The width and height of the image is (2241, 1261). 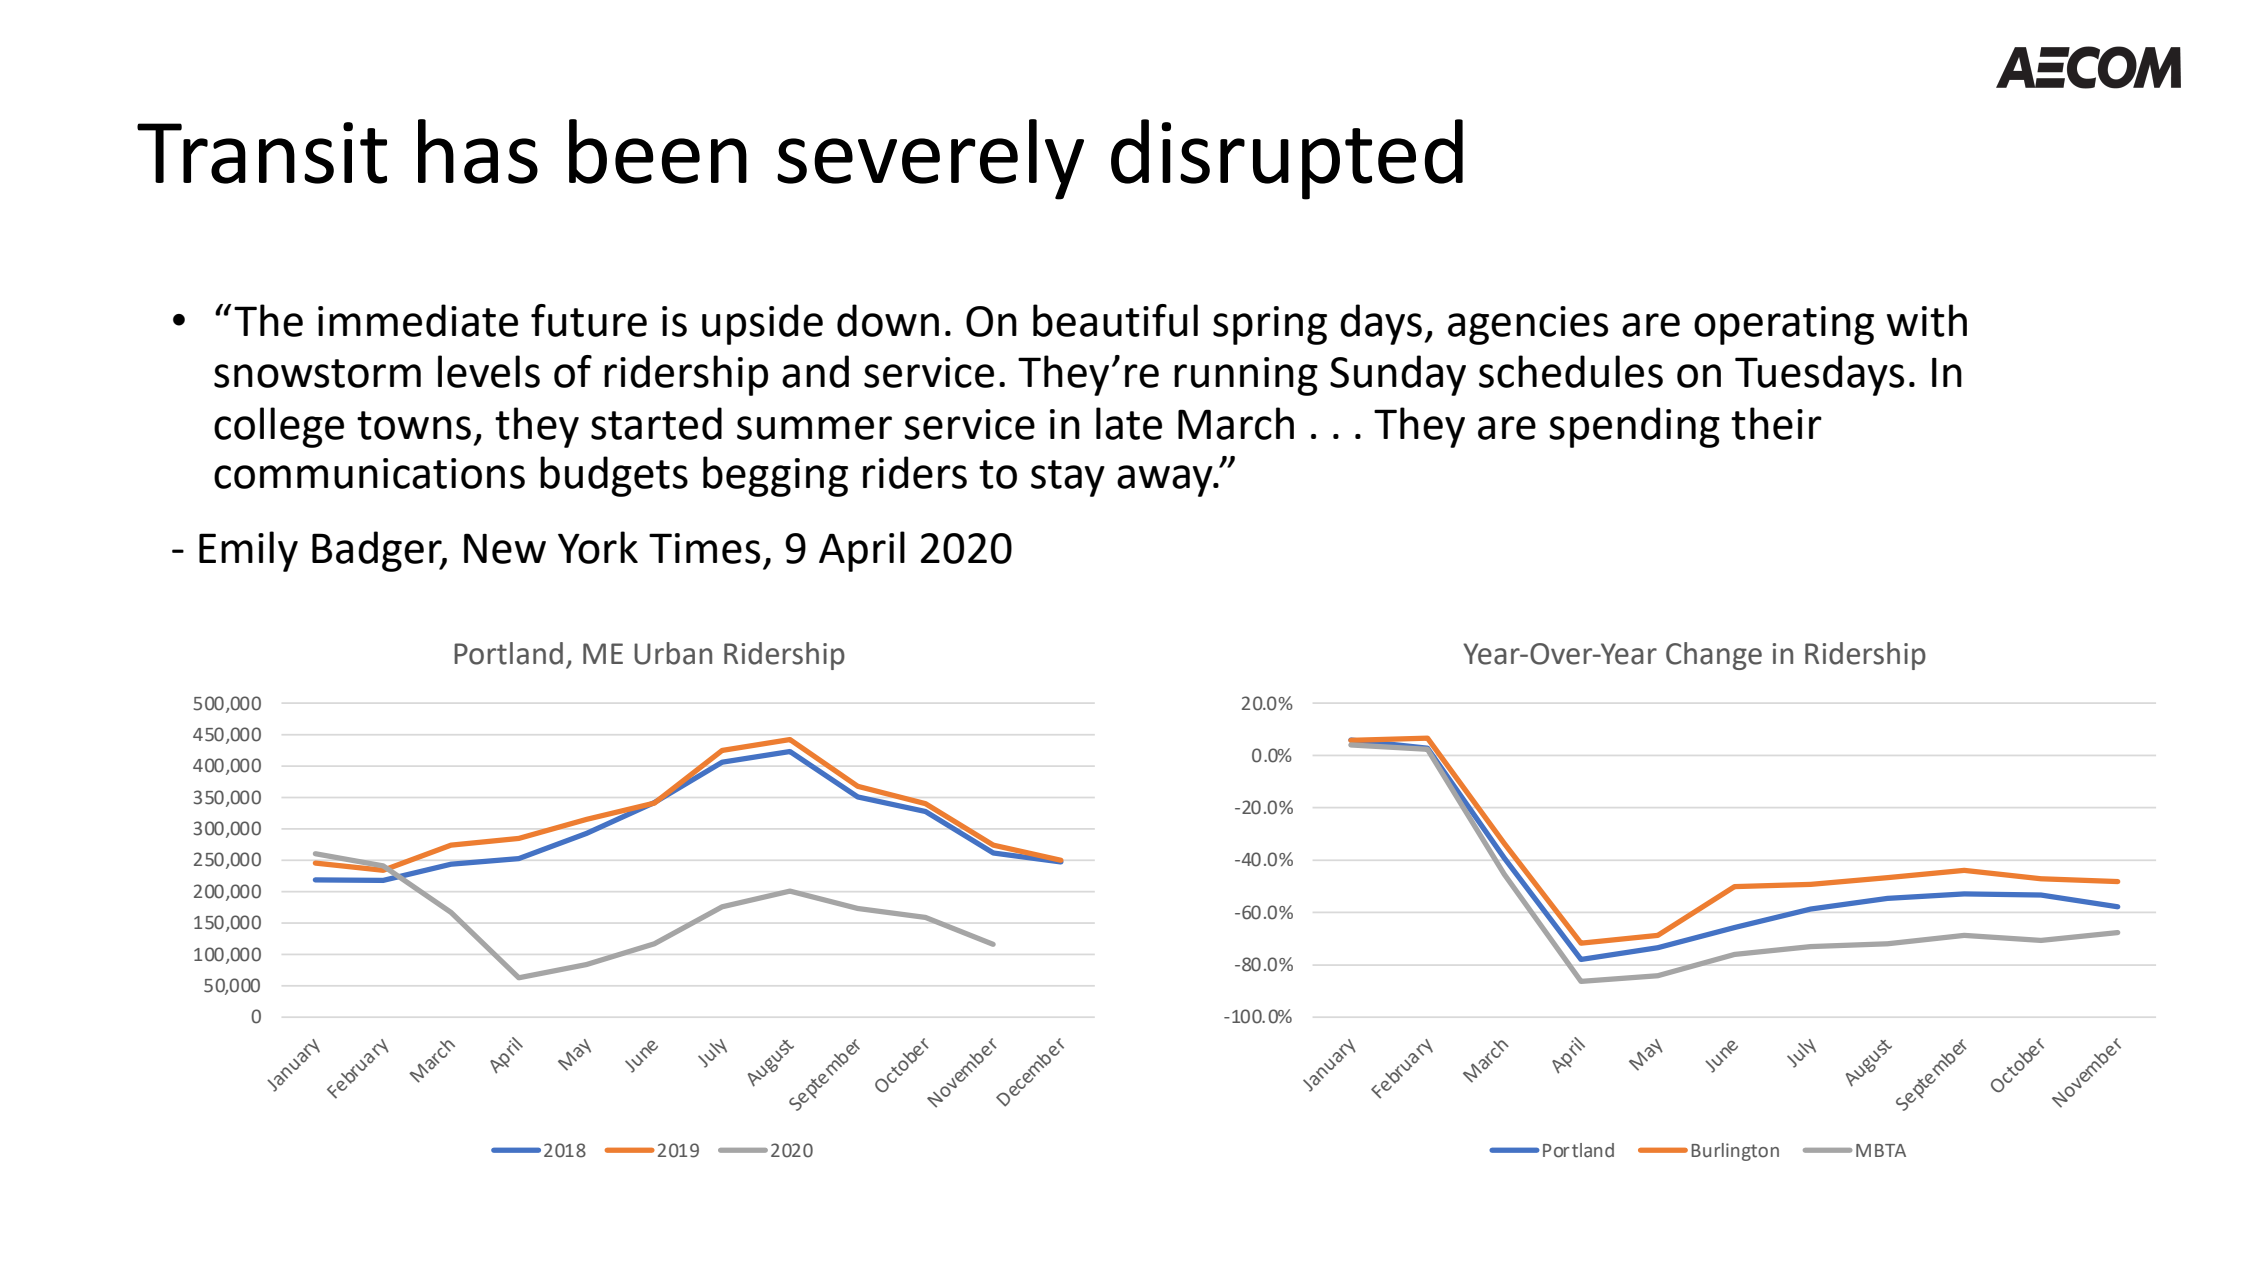 What do you see at coordinates (1714, 656) in the image?
I see `Change` at bounding box center [1714, 656].
